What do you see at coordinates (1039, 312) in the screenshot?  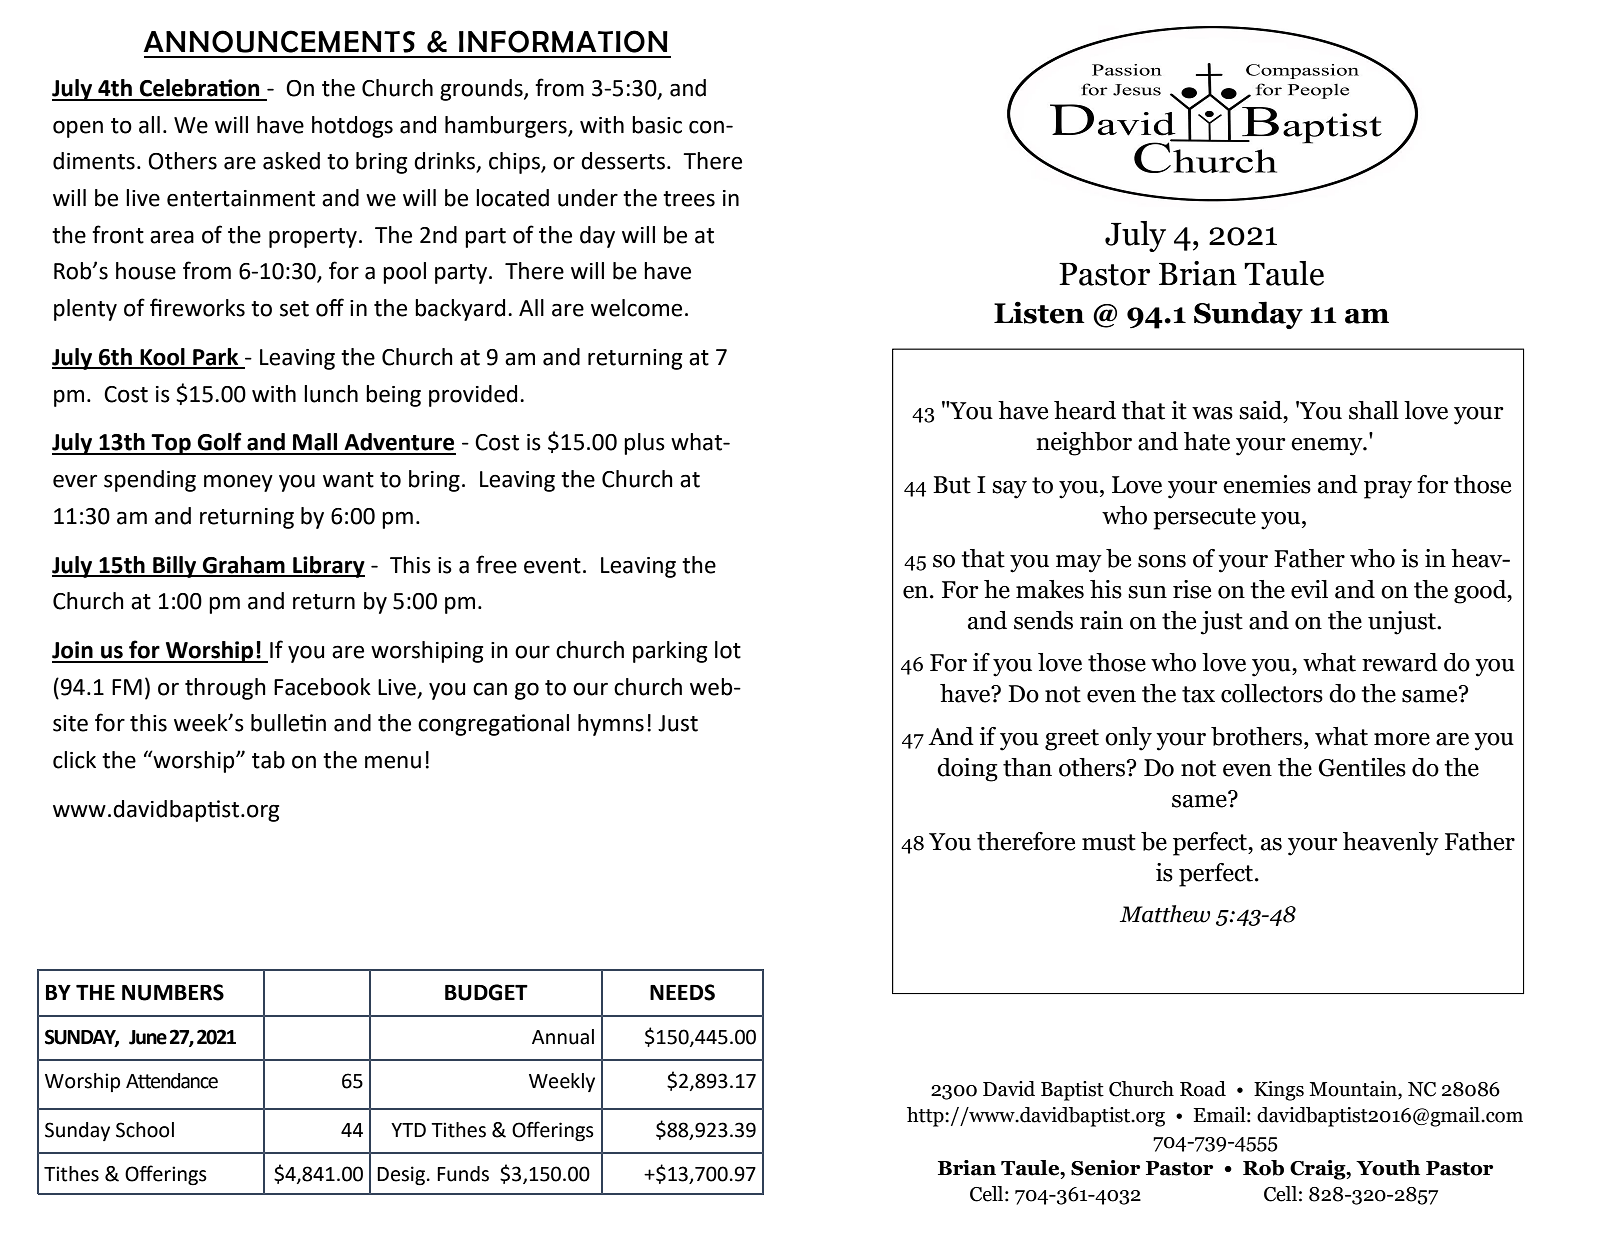 I see `Listen` at bounding box center [1039, 312].
